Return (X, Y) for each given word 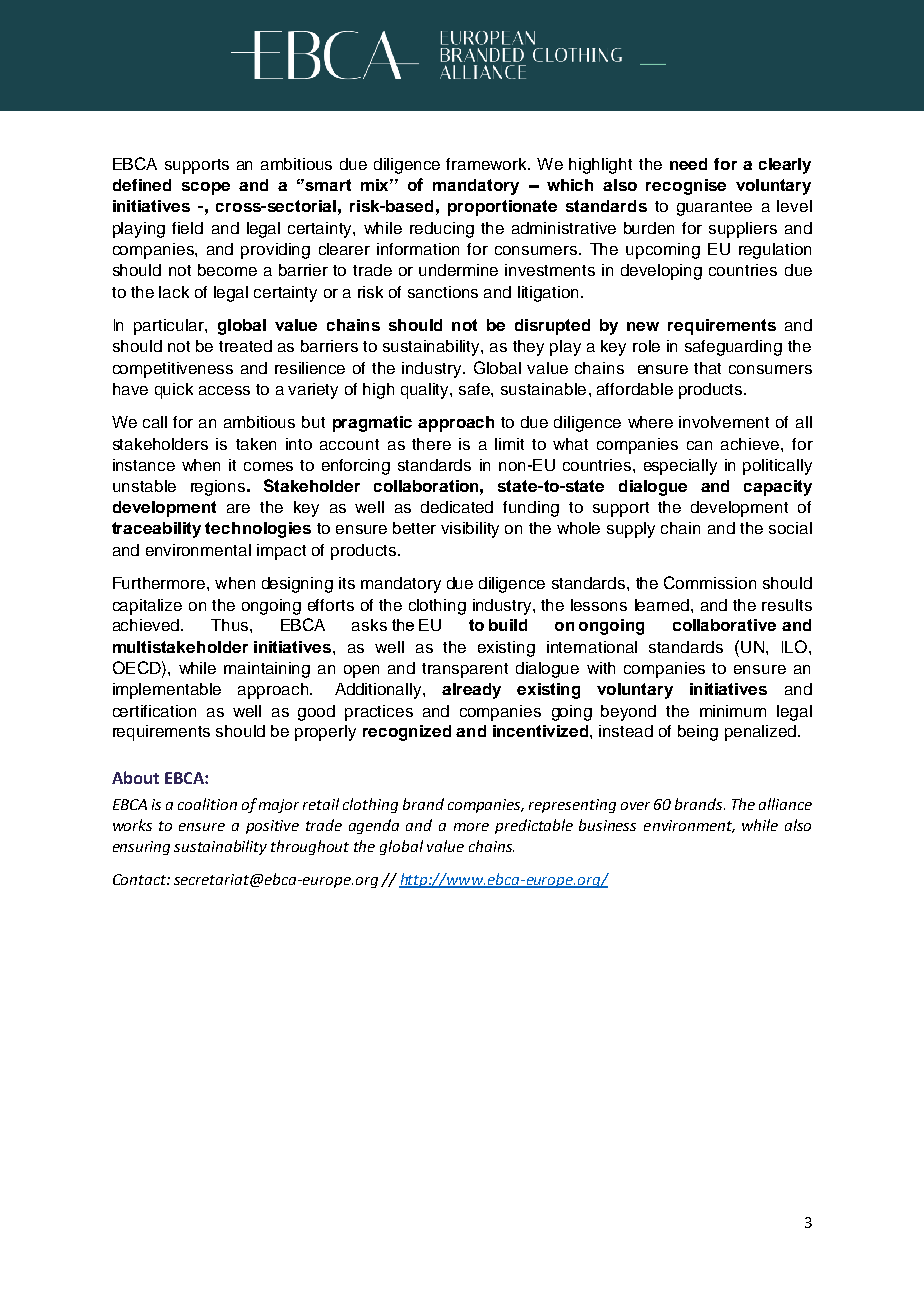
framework (487, 164)
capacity (778, 488)
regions (218, 488)
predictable (534, 826)
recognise (686, 187)
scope (206, 188)
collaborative (724, 625)
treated (245, 346)
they (528, 348)
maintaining (267, 670)
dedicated (457, 507)
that (707, 368)
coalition (207, 804)
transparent (465, 670)
